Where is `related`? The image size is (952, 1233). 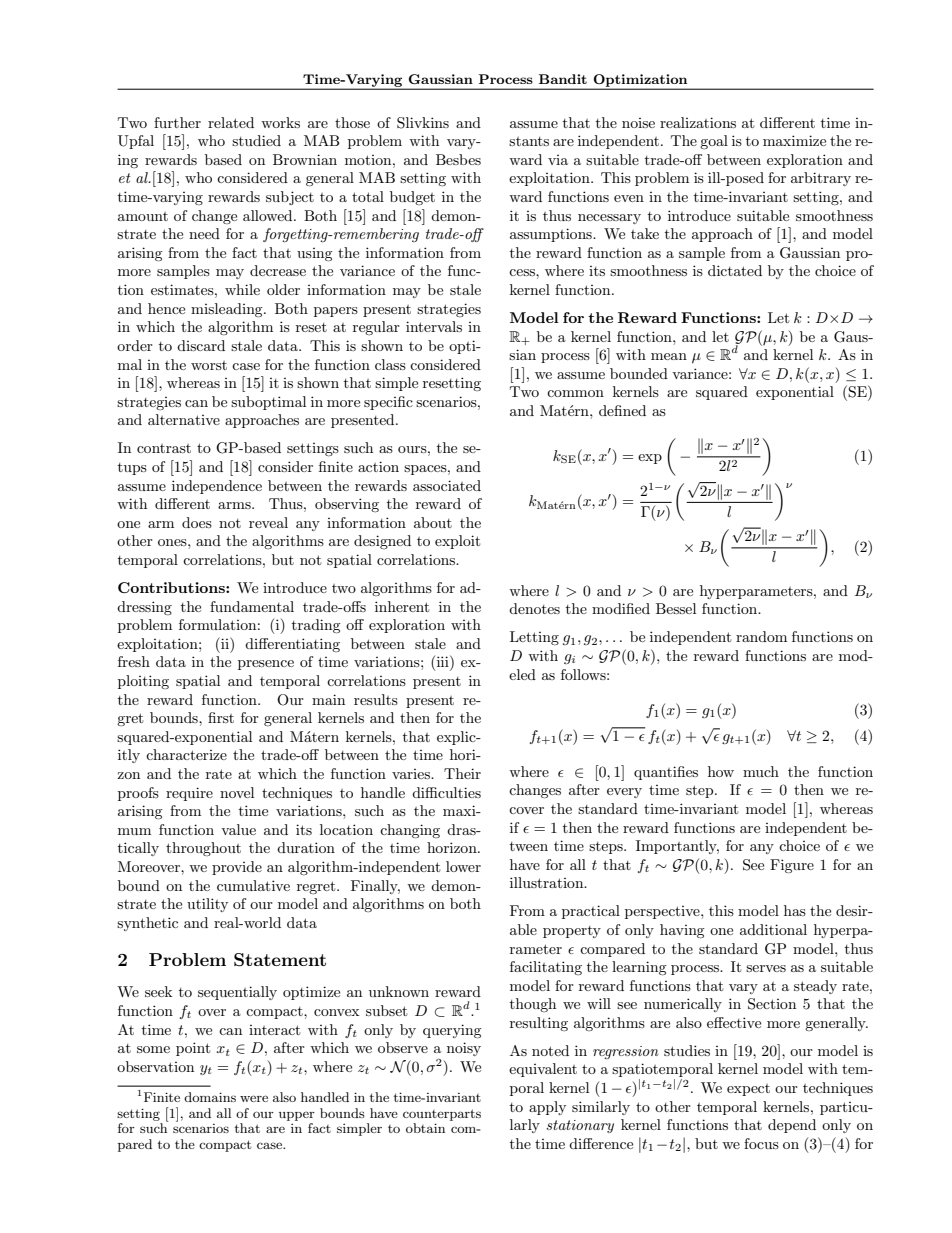
related is located at coordinates (231, 122).
